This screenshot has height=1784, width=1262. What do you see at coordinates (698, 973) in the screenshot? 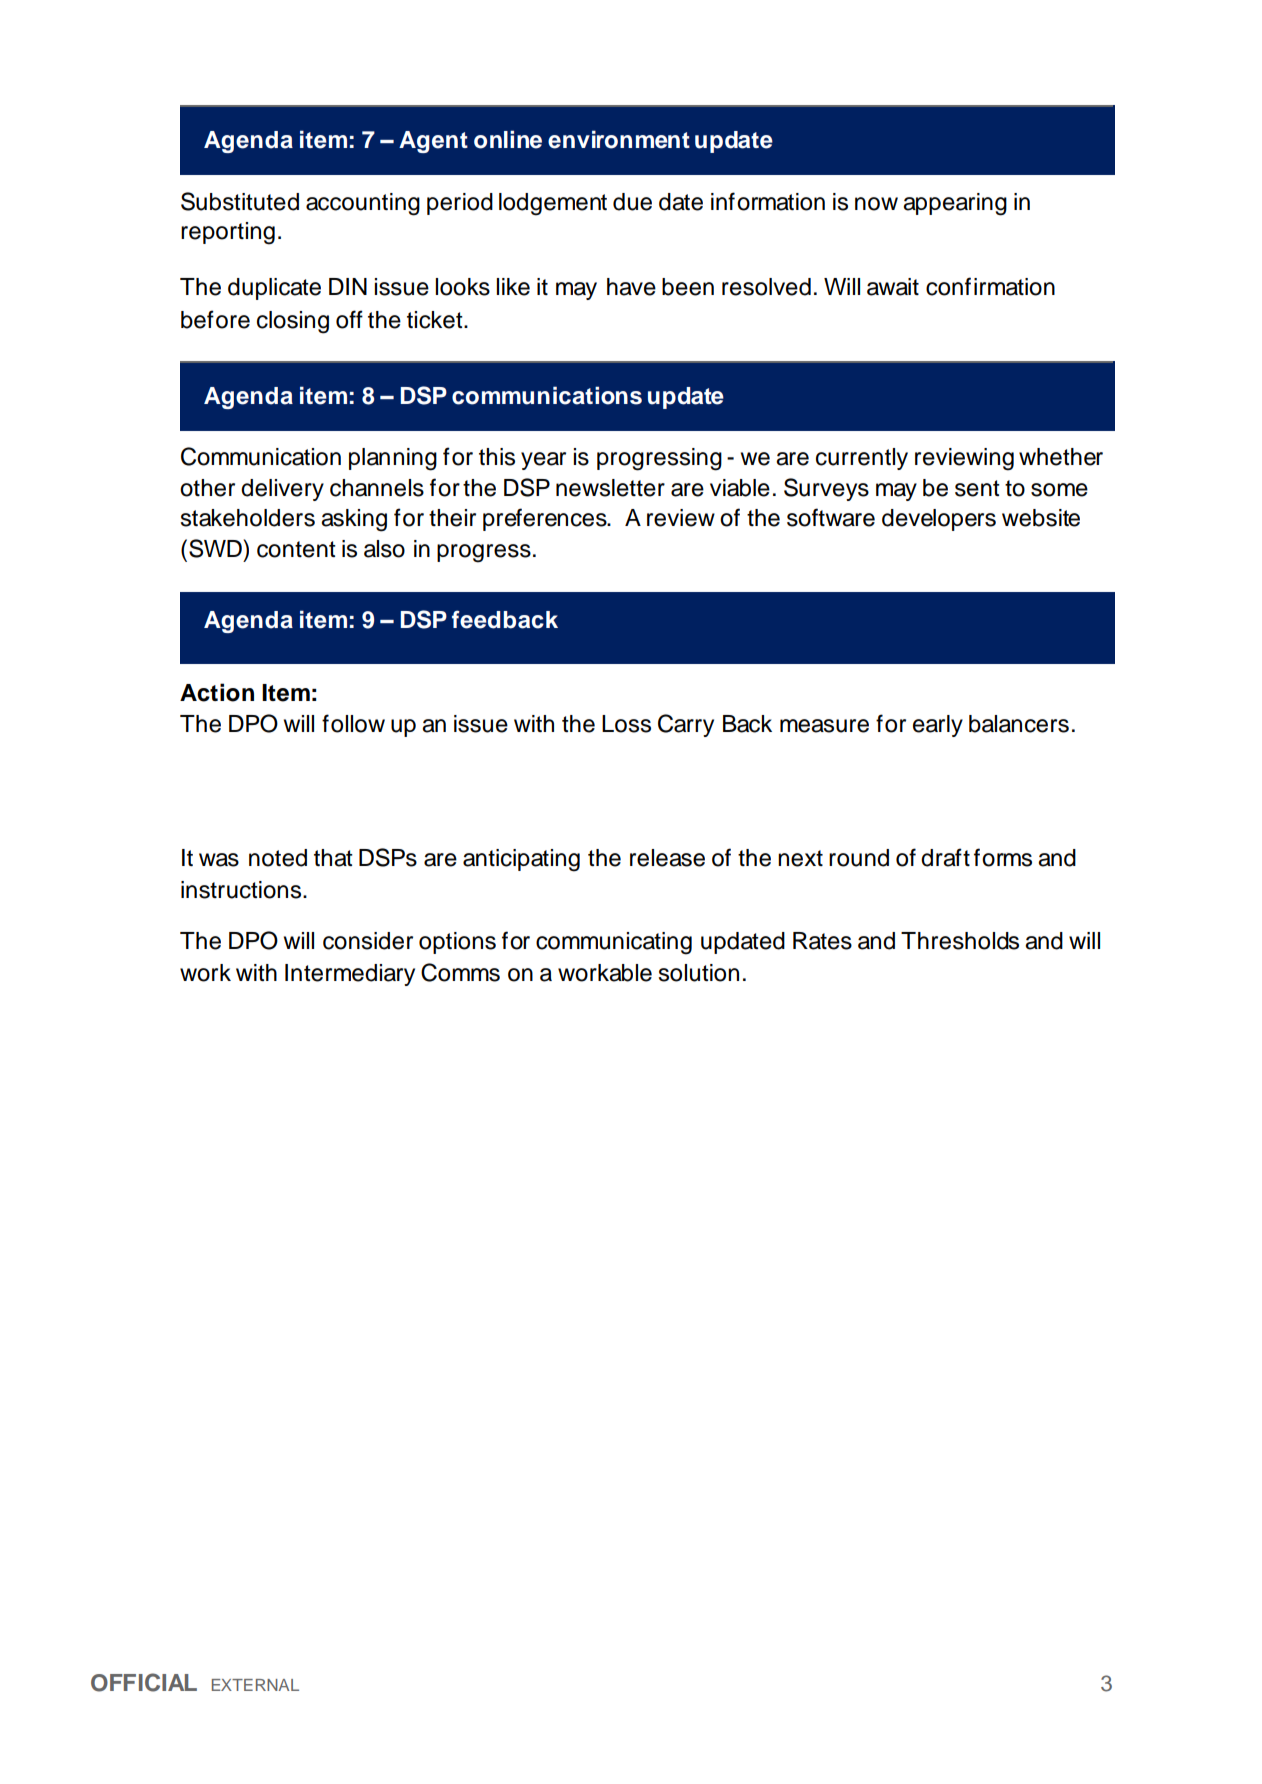
I see `solution` at bounding box center [698, 973].
